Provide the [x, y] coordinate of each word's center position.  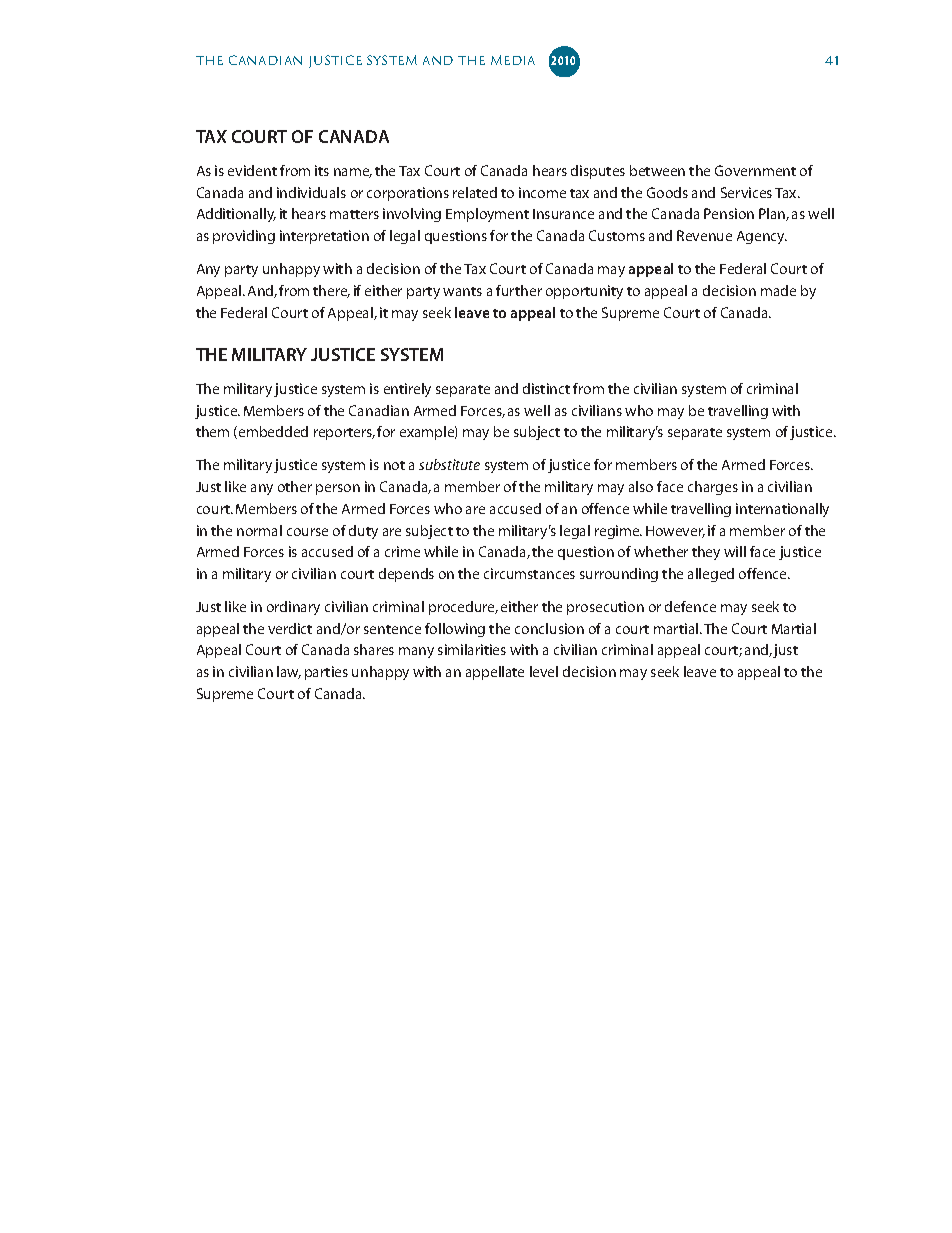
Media [513, 60]
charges [713, 488]
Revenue [704, 235]
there [331, 291]
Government [755, 170]
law [289, 672]
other [295, 486]
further [519, 290]
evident [252, 170]
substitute [449, 464]
